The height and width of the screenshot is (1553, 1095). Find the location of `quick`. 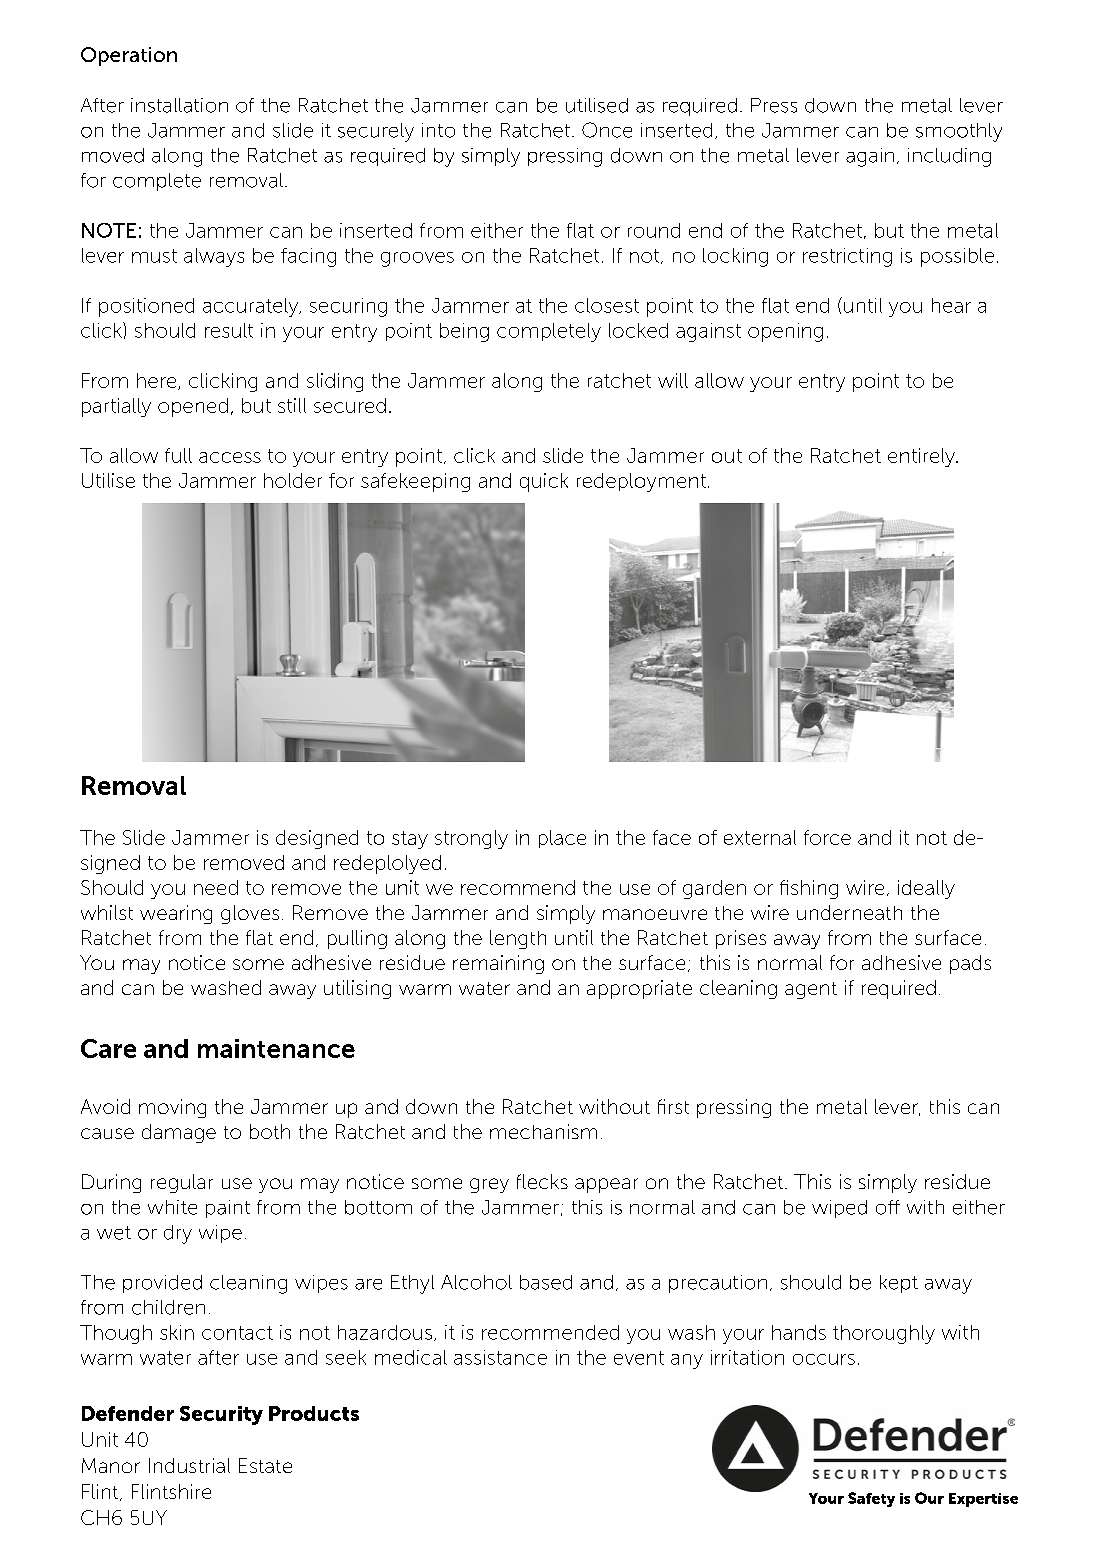

quick is located at coordinates (544, 482).
